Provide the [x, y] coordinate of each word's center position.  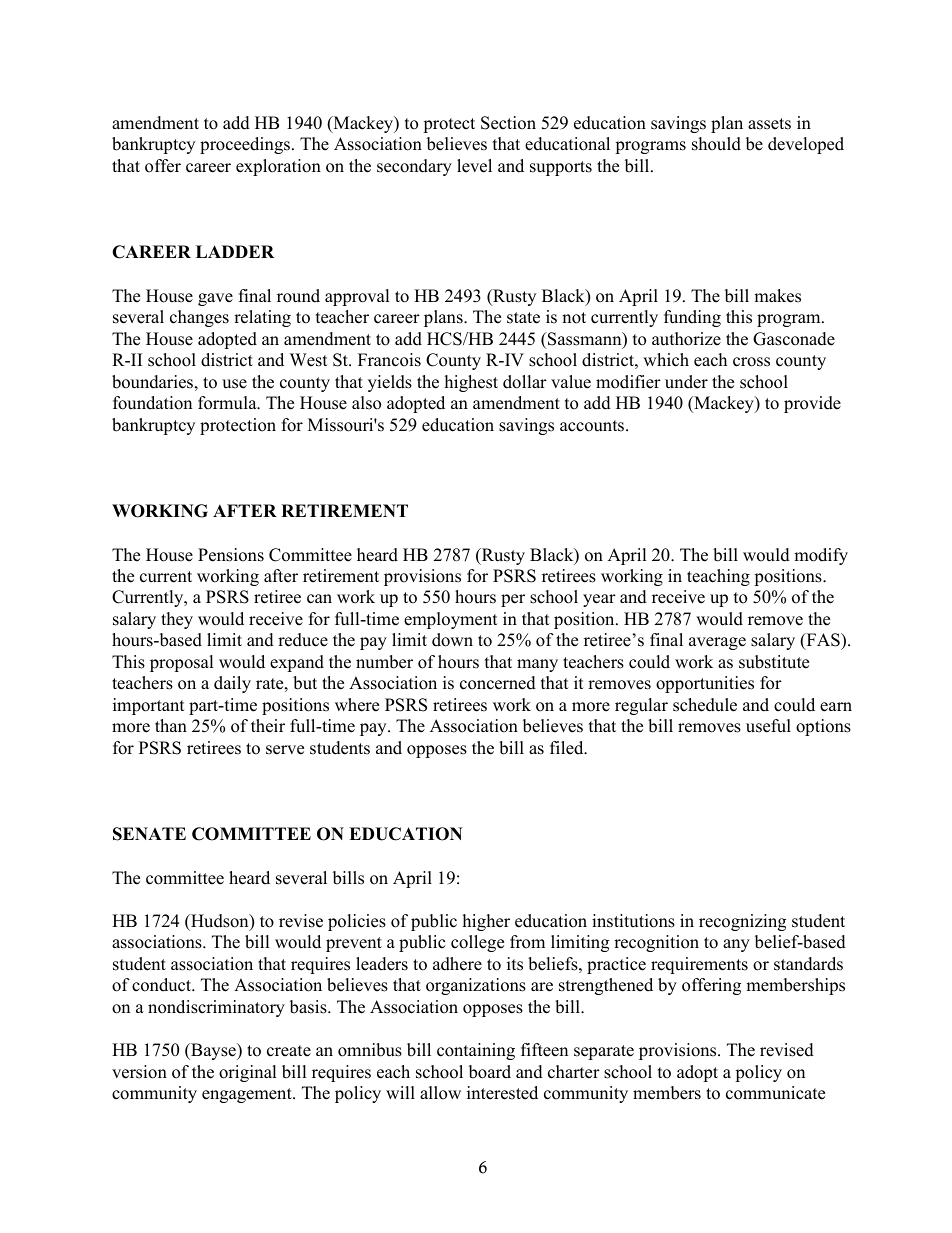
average [717, 643]
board [490, 1072]
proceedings [245, 145]
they [177, 620]
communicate [775, 1093]
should [716, 144]
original [248, 1073]
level [474, 166]
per [513, 600]
